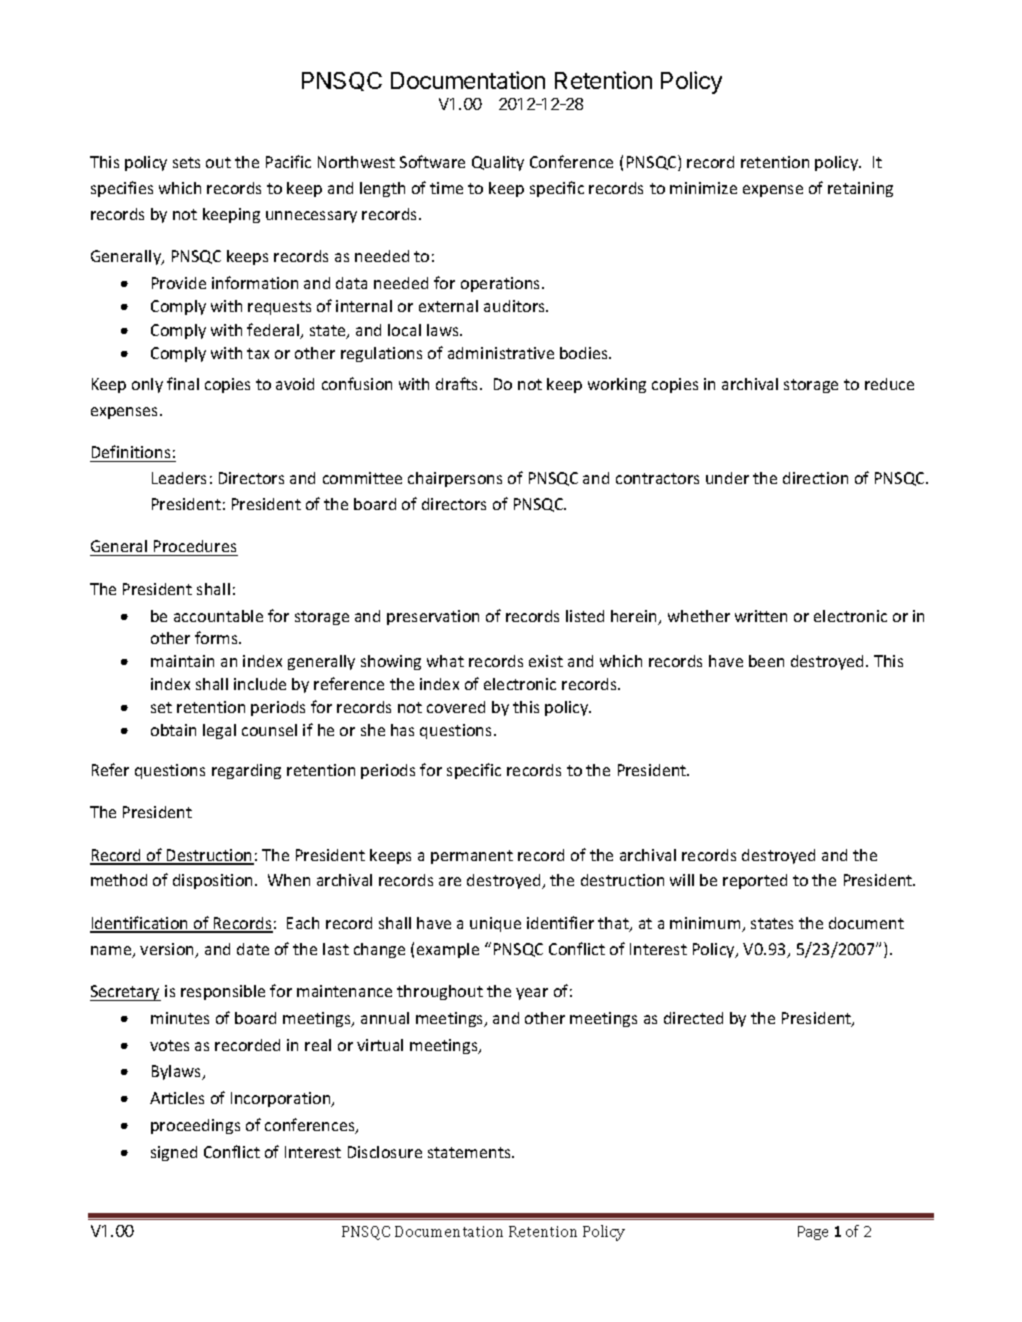 This screenshot has height=1322, width=1022. Describe the element at coordinates (495, 924) in the screenshot. I see `unique` at that location.
